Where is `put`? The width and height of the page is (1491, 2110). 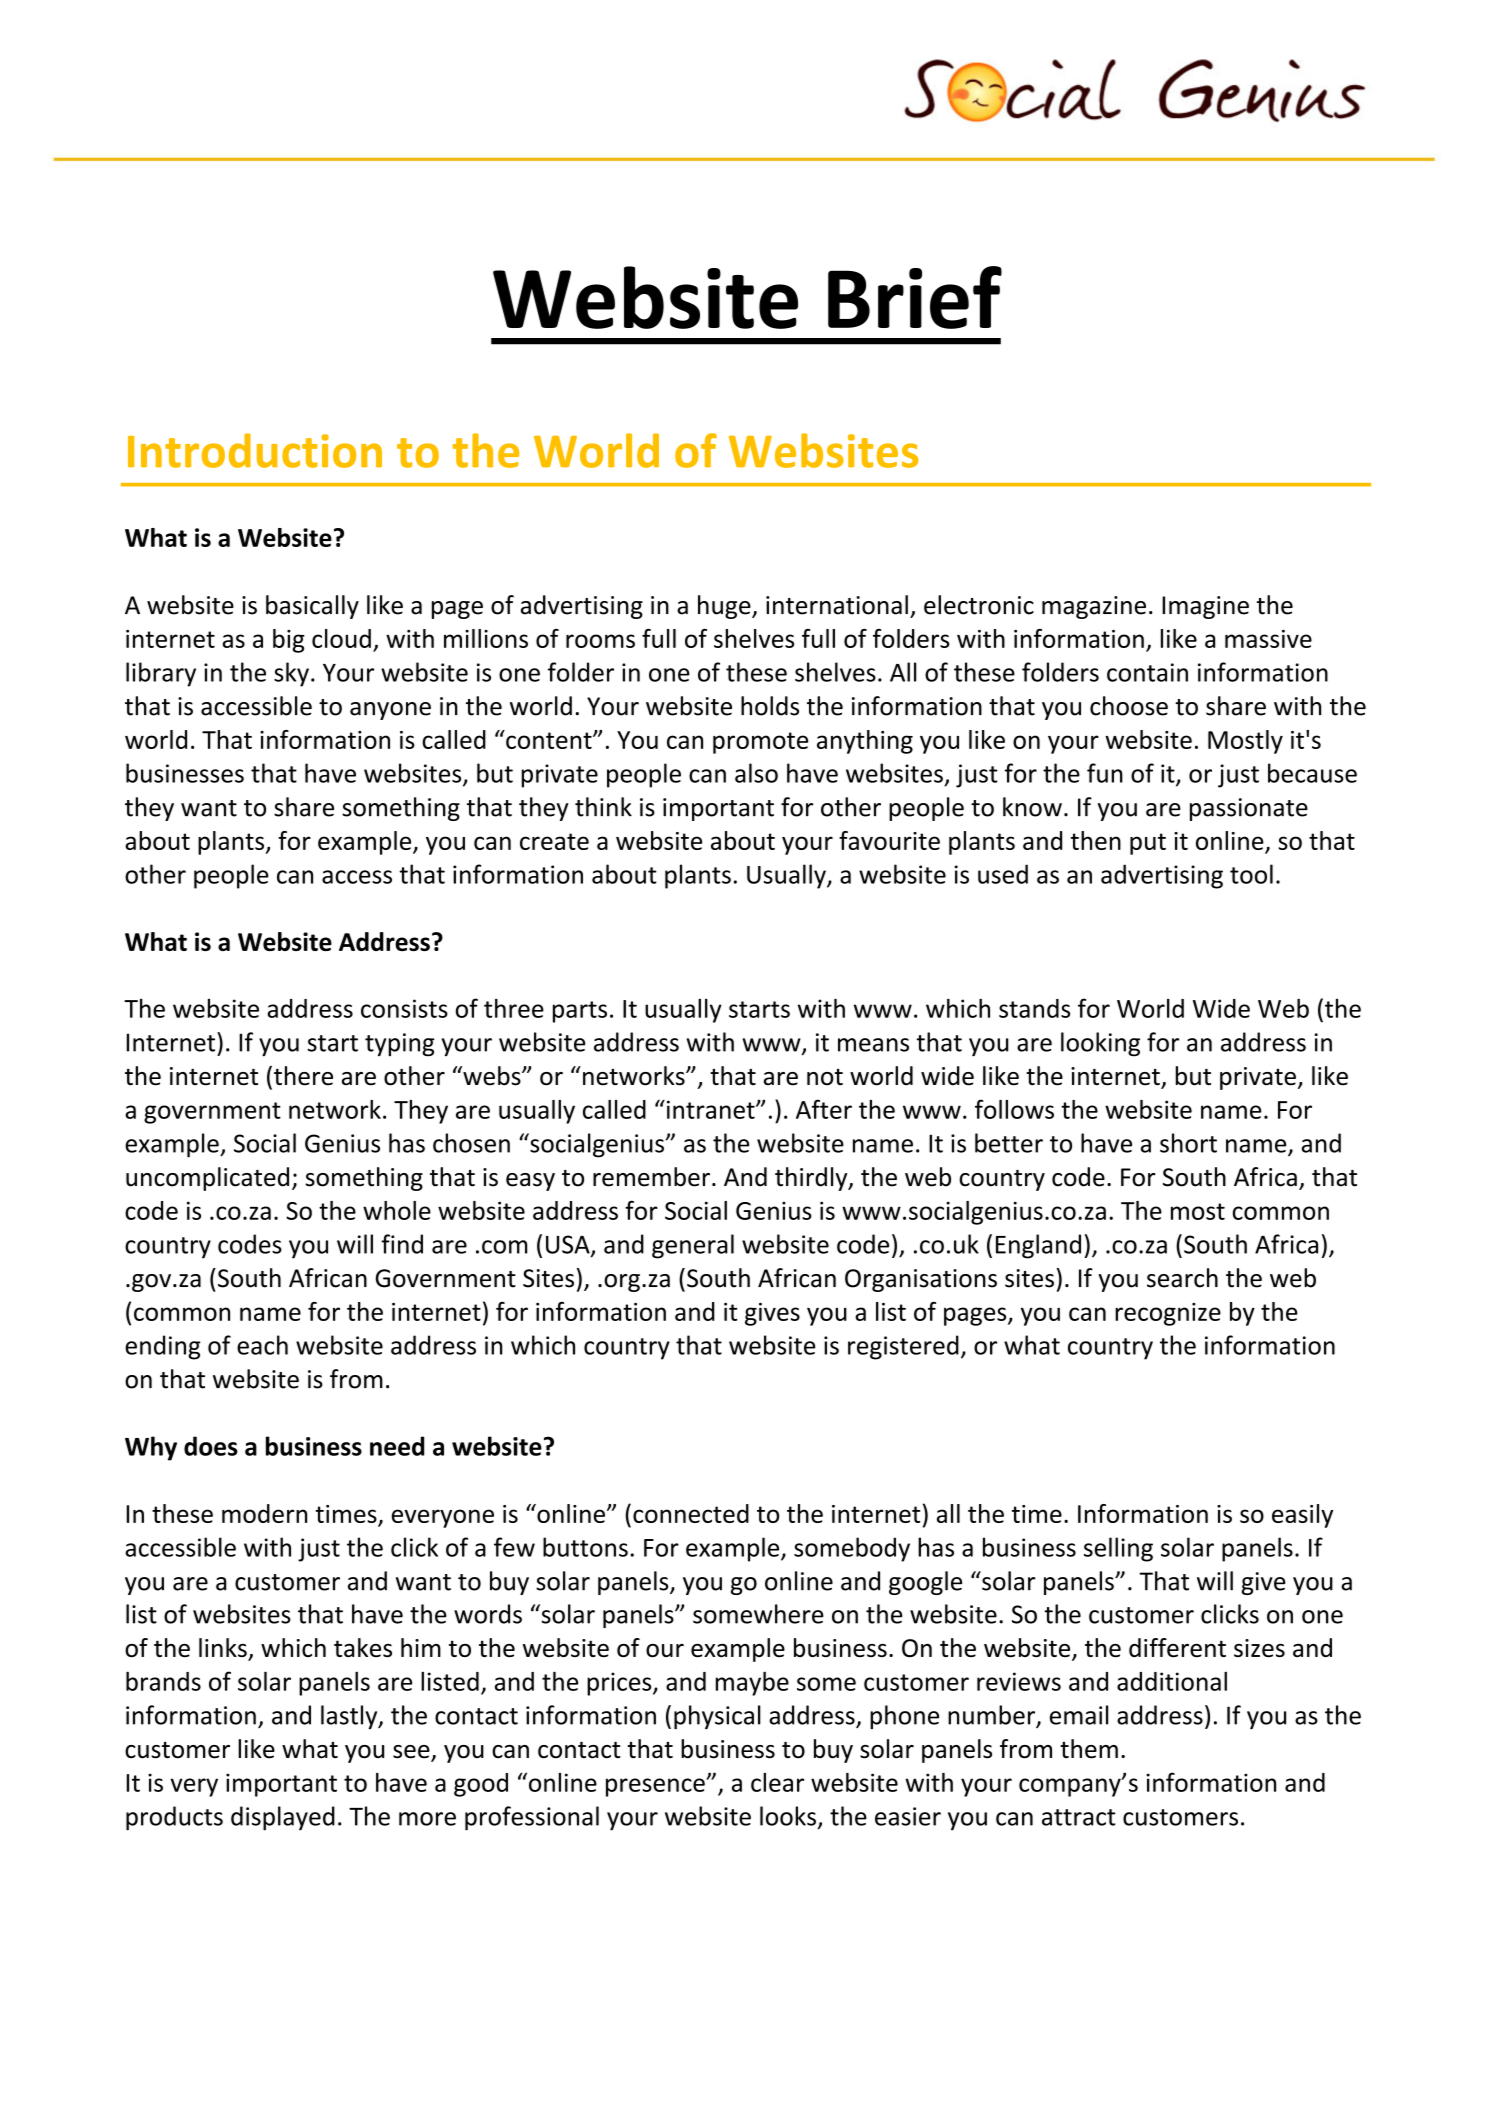 put is located at coordinates (1148, 844).
